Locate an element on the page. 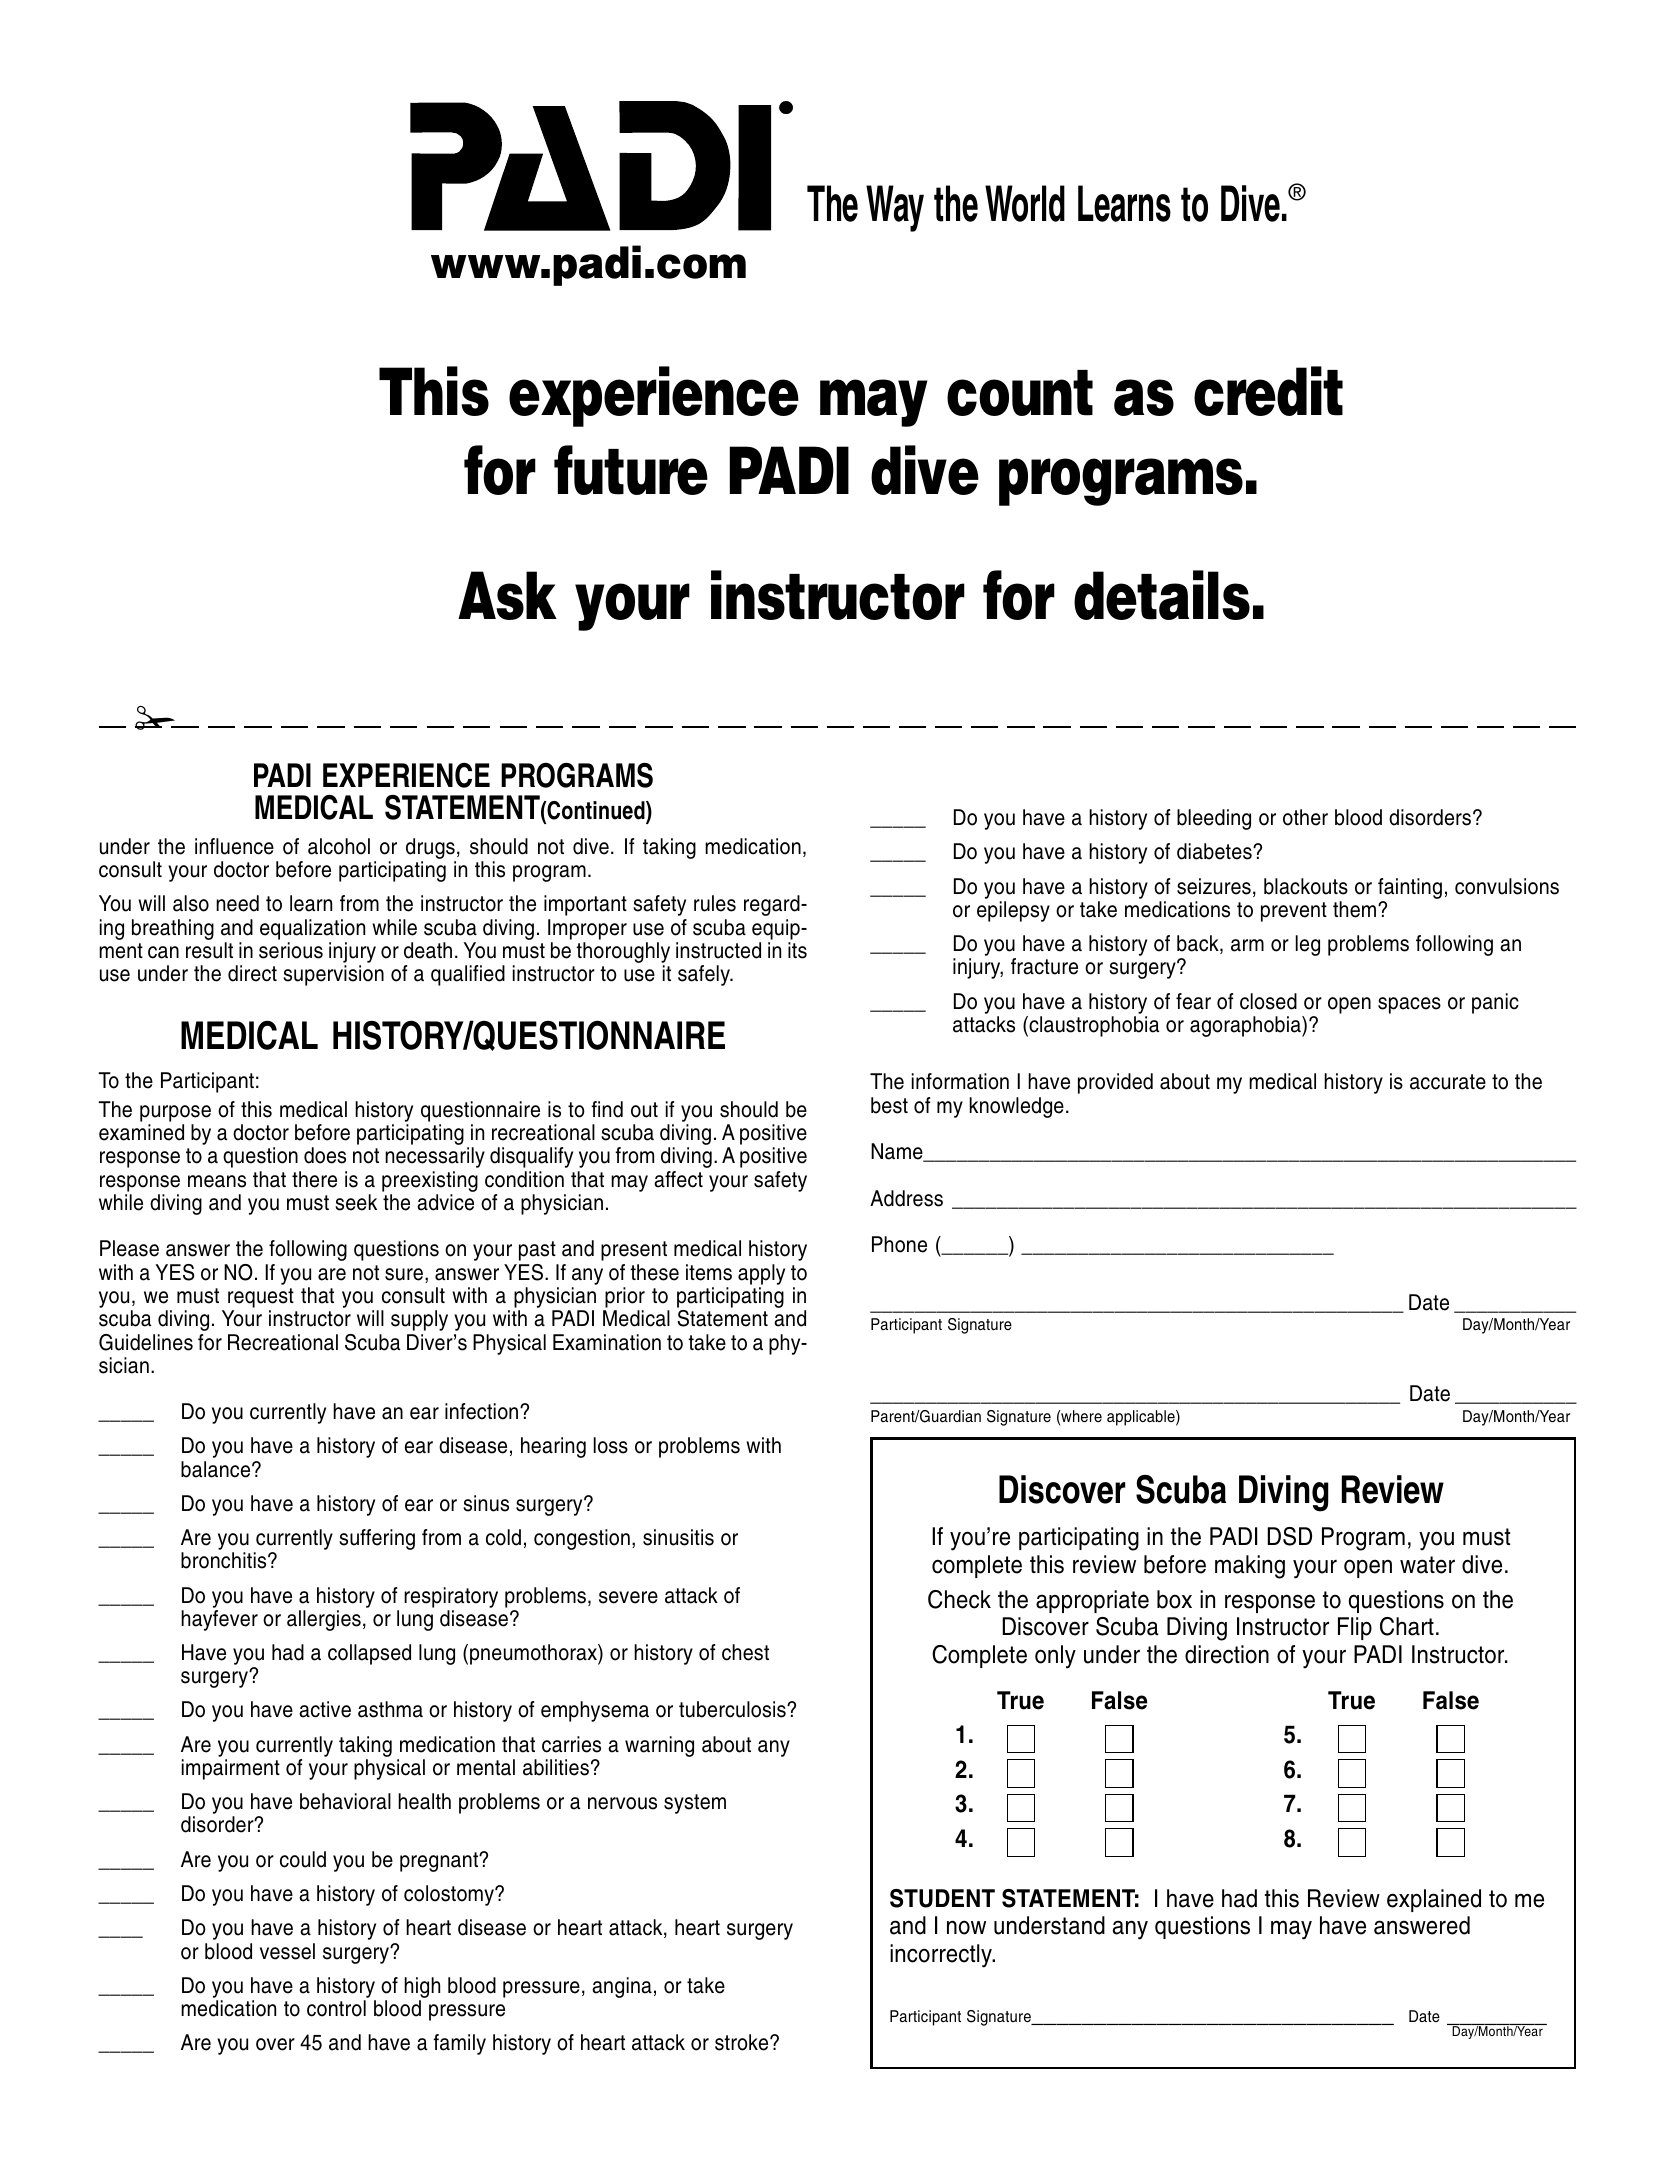 This image has height=2168, width=1675. Way is located at coordinates (895, 208).
